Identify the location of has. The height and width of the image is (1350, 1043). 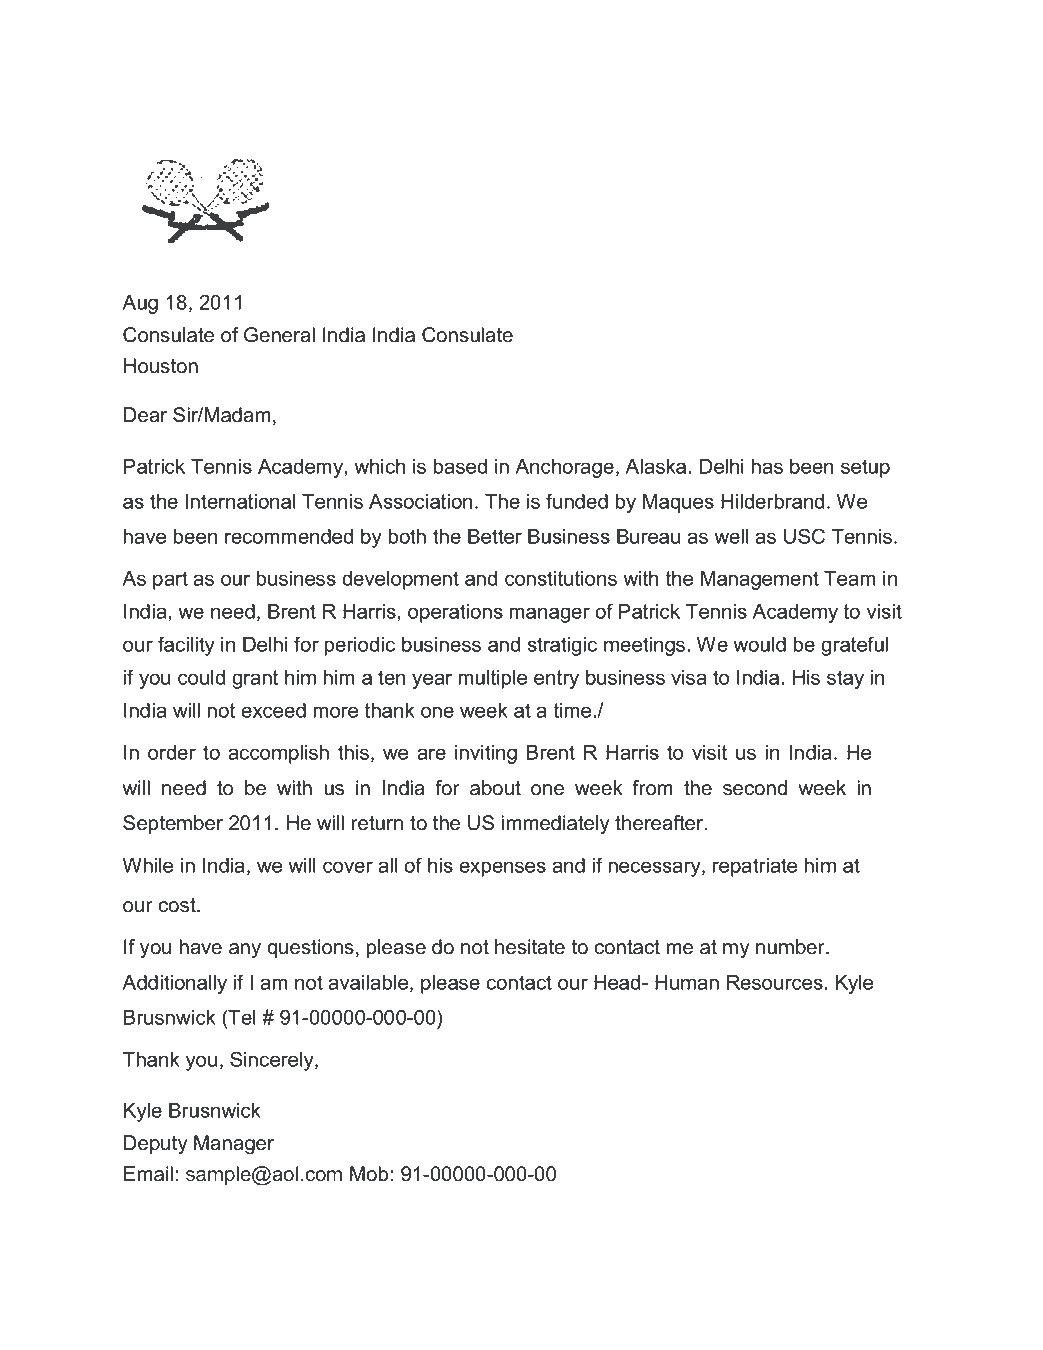
(767, 466).
